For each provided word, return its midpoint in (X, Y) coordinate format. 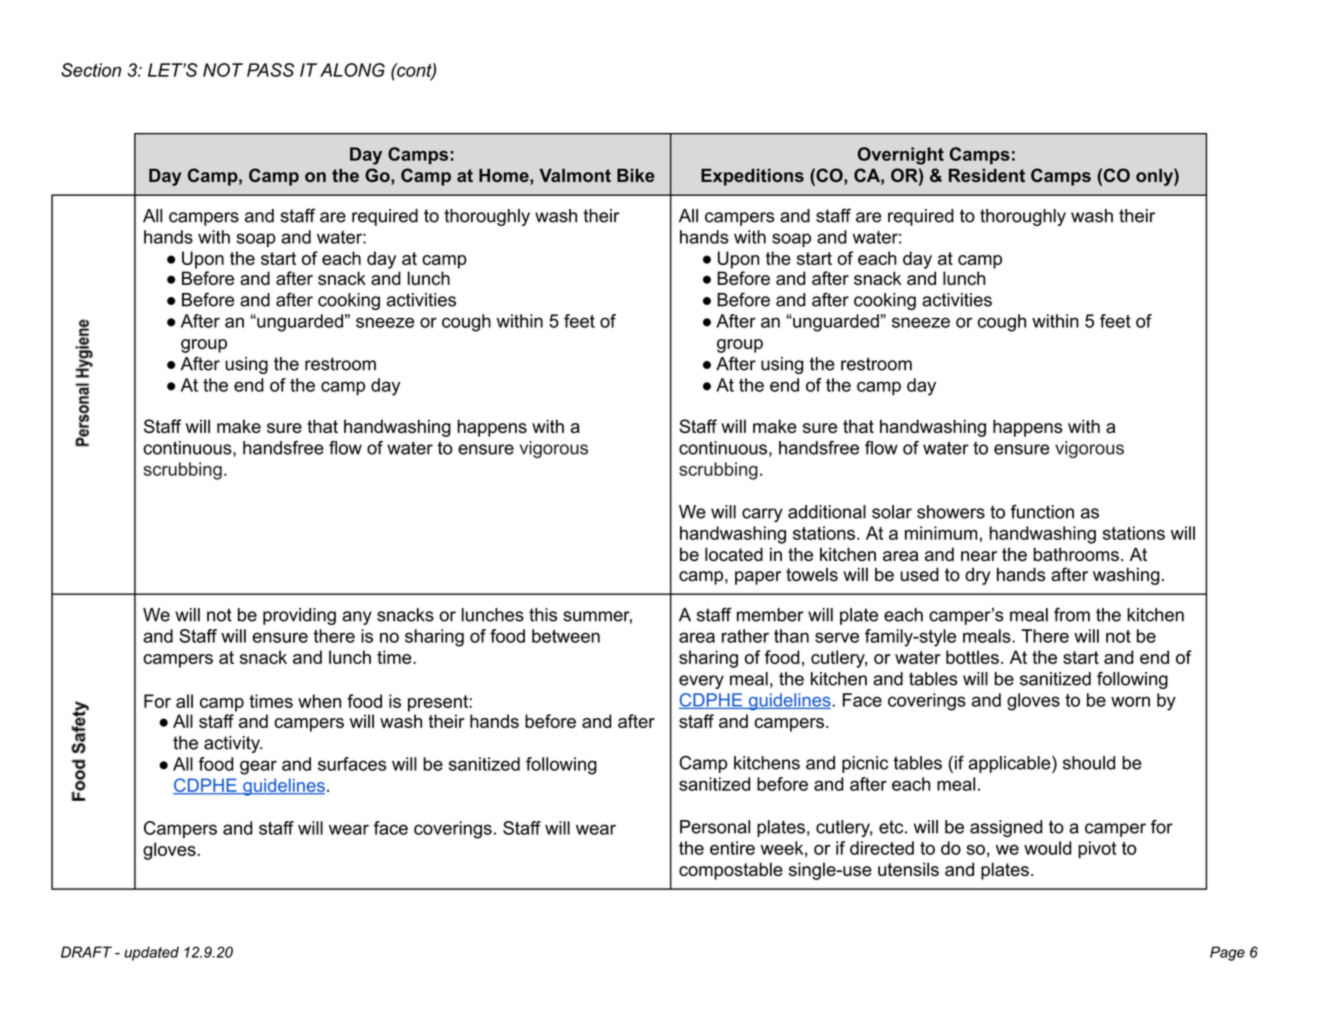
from (1072, 614)
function (1042, 512)
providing (299, 616)
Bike (636, 175)
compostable (731, 871)
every (701, 682)
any (357, 618)
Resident (987, 175)
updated (151, 953)
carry (762, 515)
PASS (270, 70)
